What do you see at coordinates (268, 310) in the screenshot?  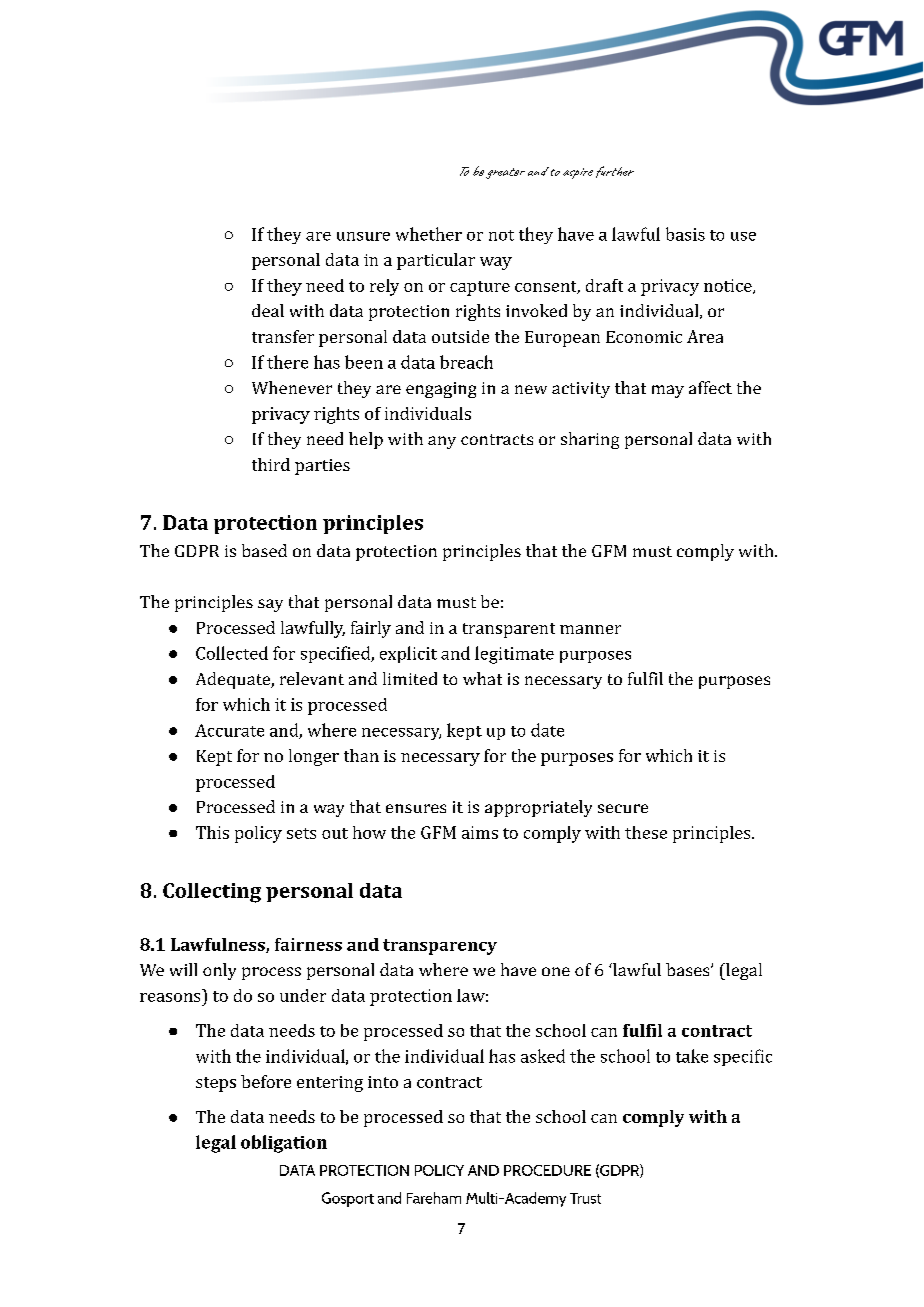 I see `deal` at bounding box center [268, 310].
